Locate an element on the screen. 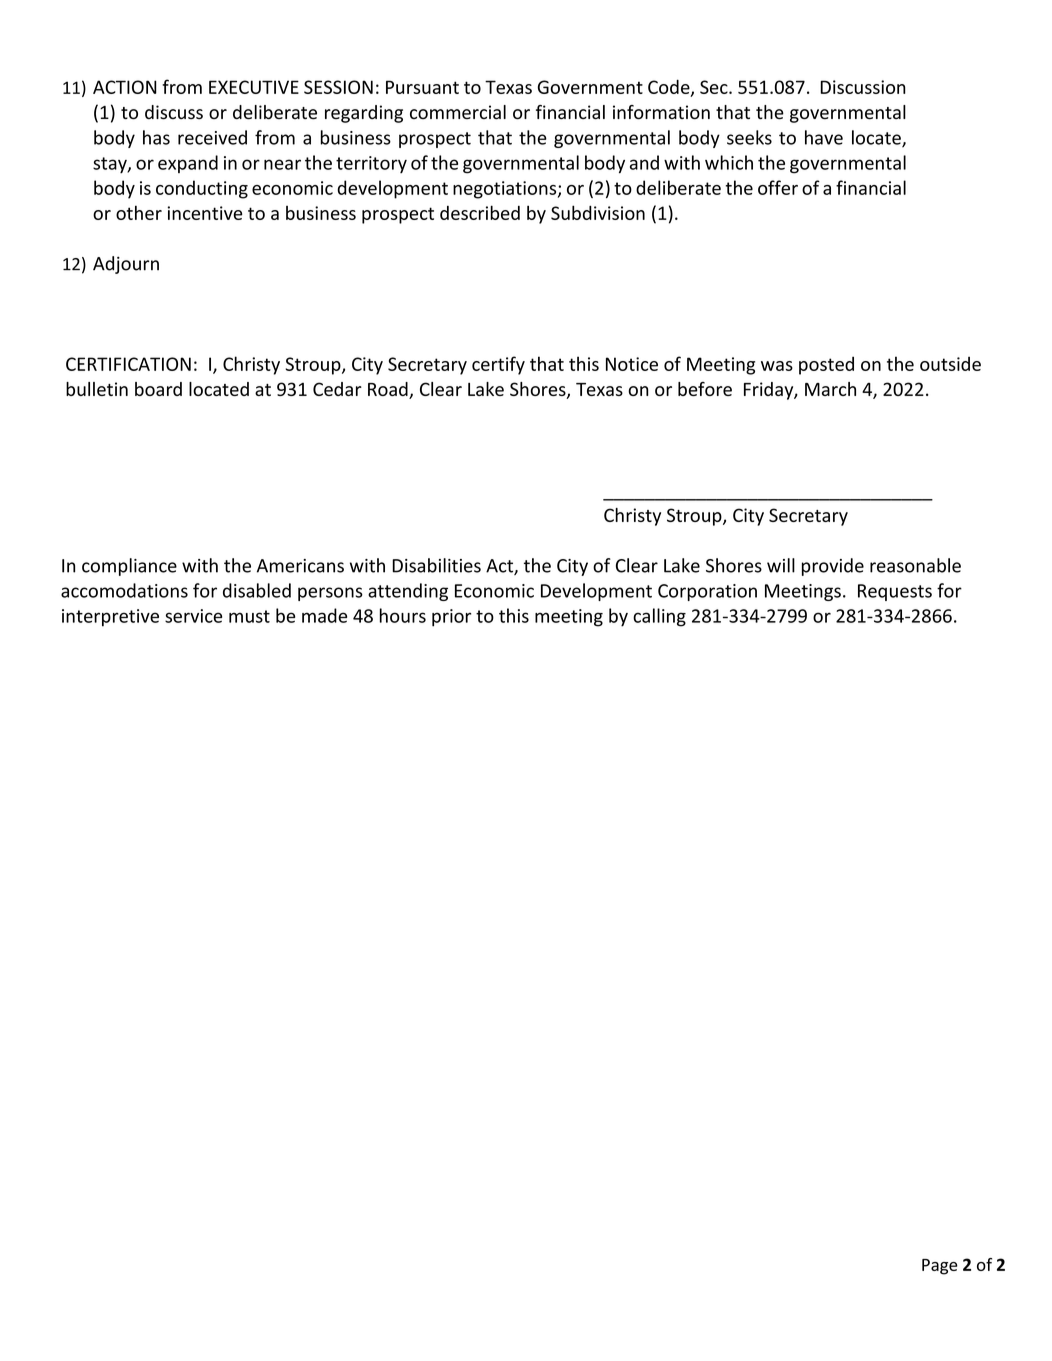 The height and width of the screenshot is (1361, 1052). have is located at coordinates (824, 137).
